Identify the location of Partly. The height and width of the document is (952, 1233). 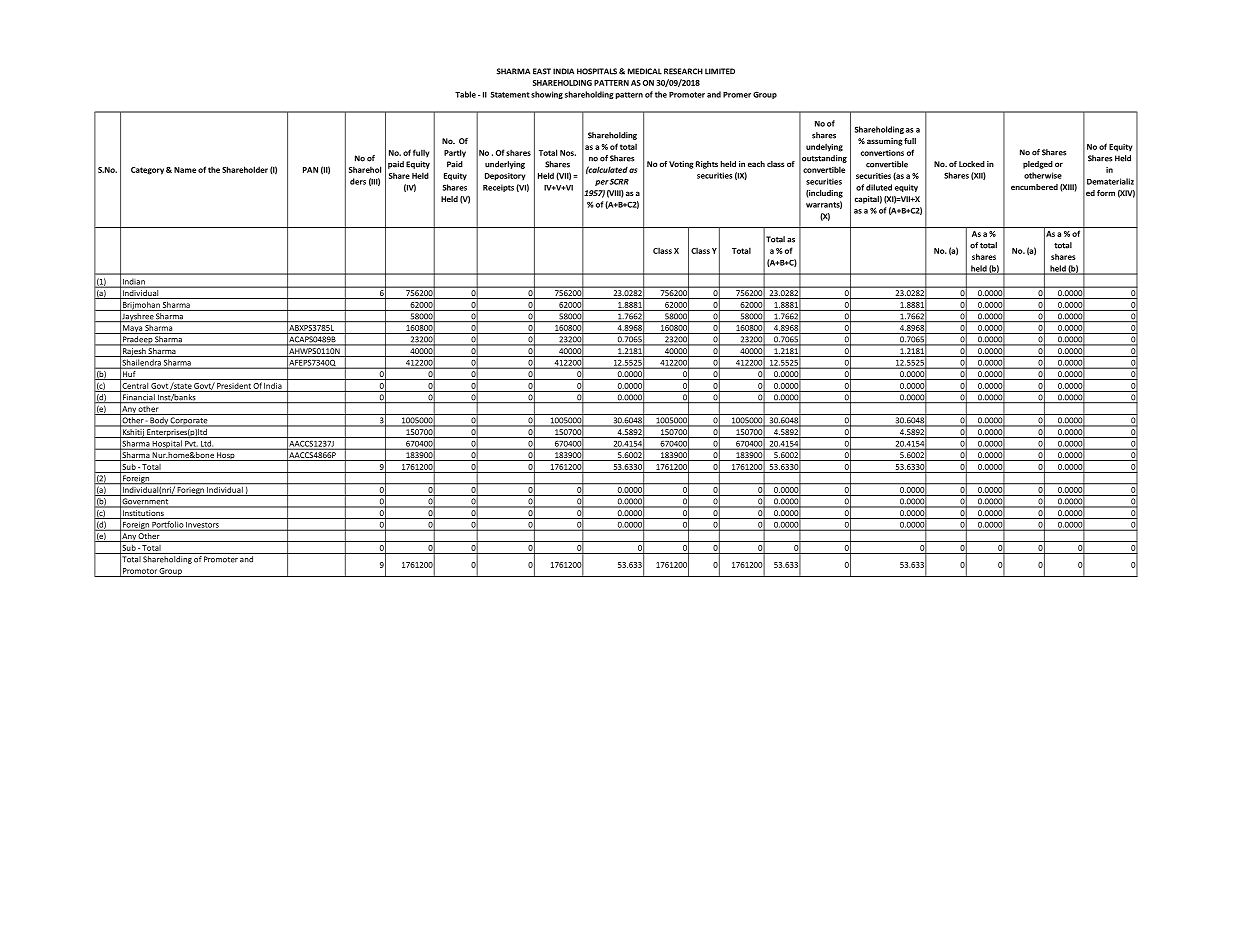
(455, 153).
